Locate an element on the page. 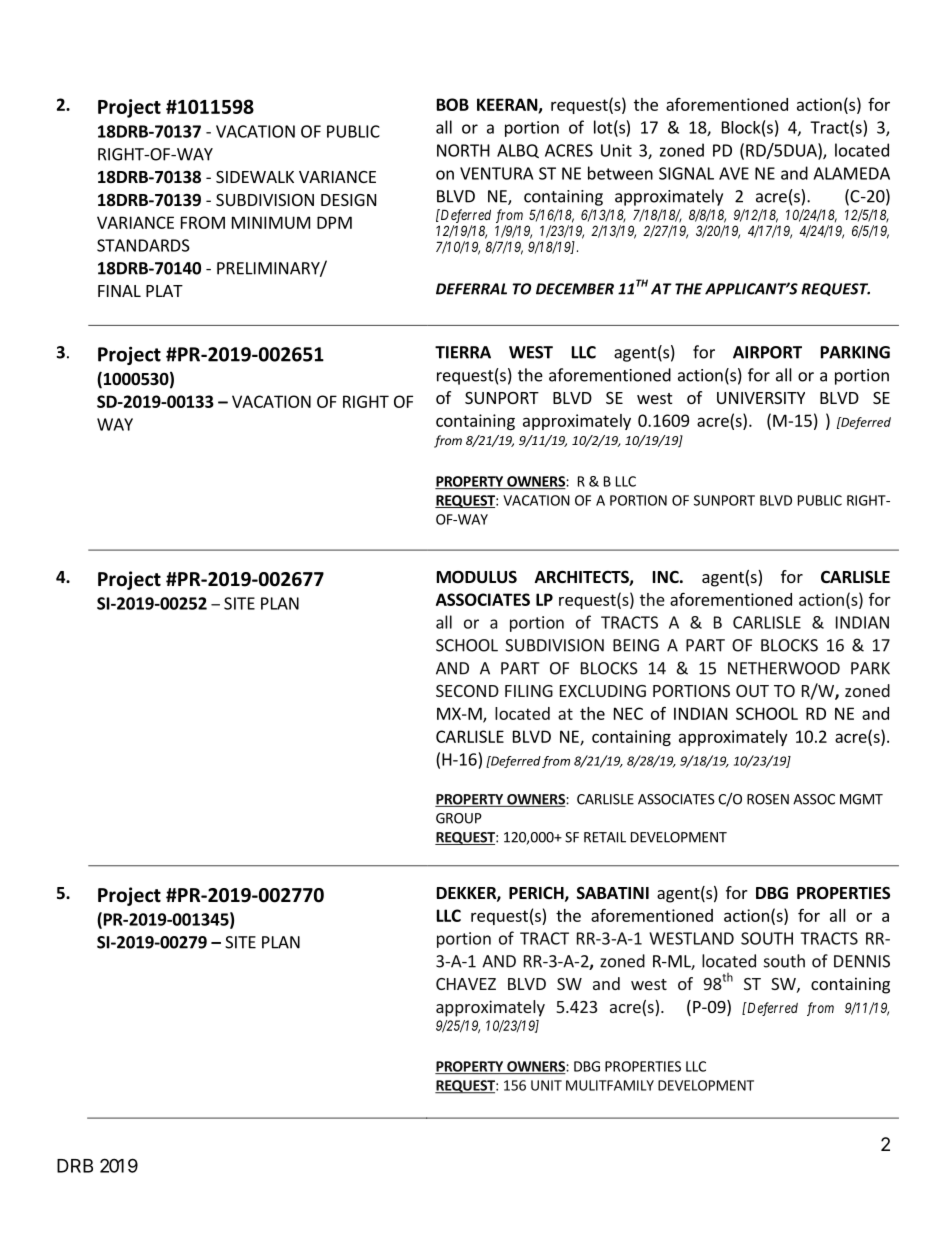 The height and width of the document is (1233, 952). DENNIS is located at coordinates (862, 961).
